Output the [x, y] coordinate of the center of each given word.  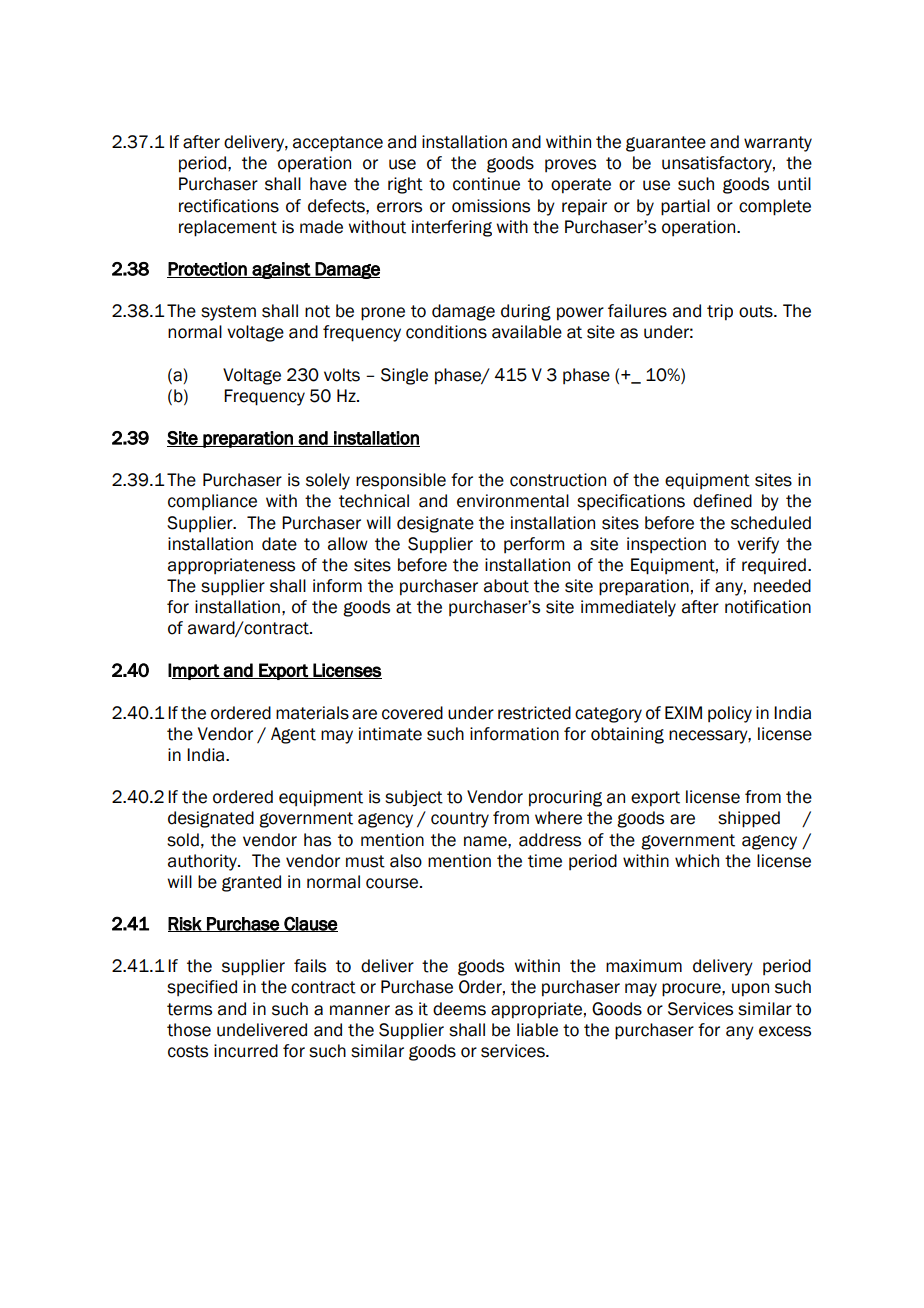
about [506, 586]
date [279, 544]
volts [342, 375]
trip [720, 312]
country [460, 820]
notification [768, 607]
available [527, 332]
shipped [749, 819]
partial [685, 207]
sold [183, 840]
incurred [246, 1051]
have [328, 184]
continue [486, 184]
